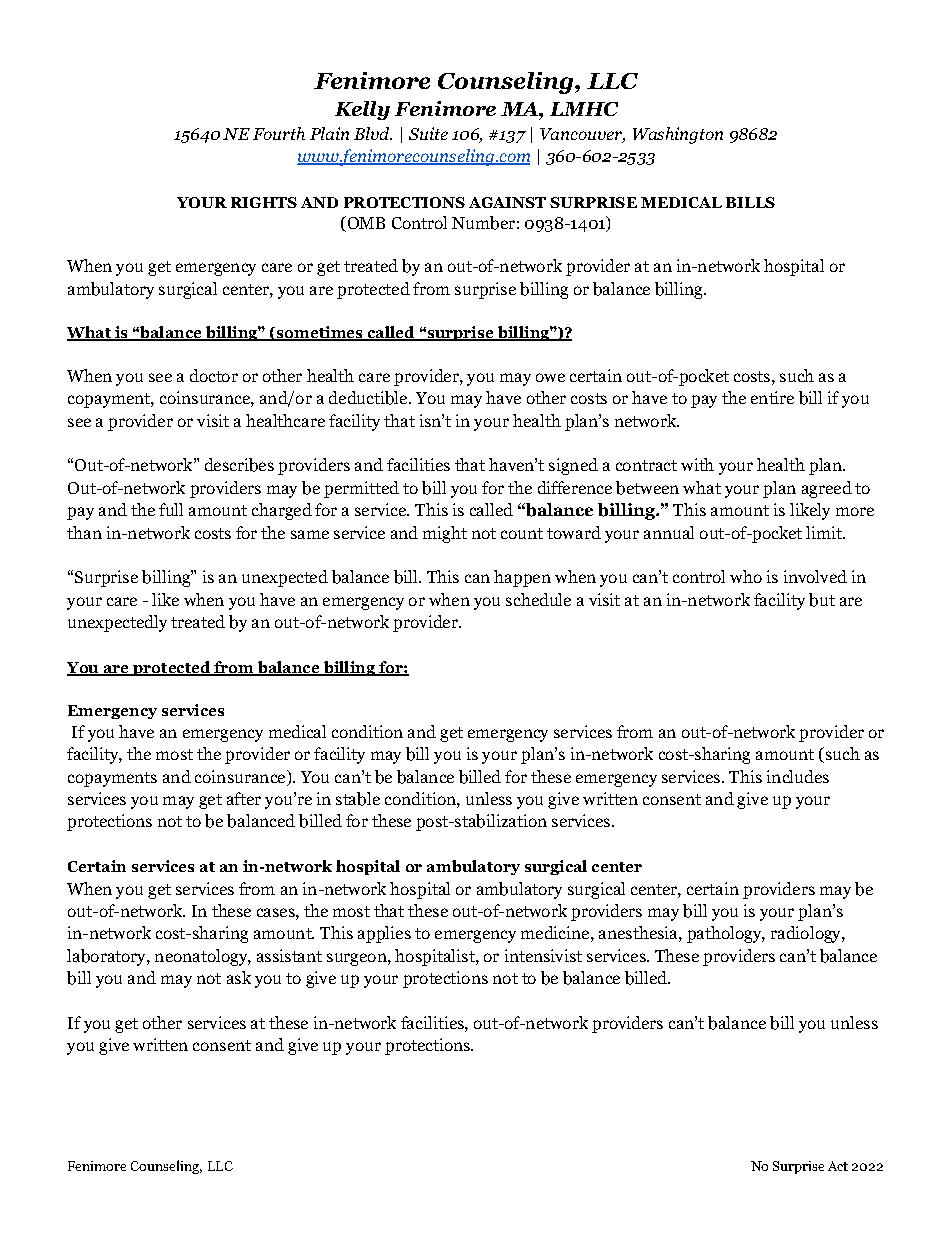 This screenshot has width=952, height=1233. I want to click on doctor, so click(214, 375).
